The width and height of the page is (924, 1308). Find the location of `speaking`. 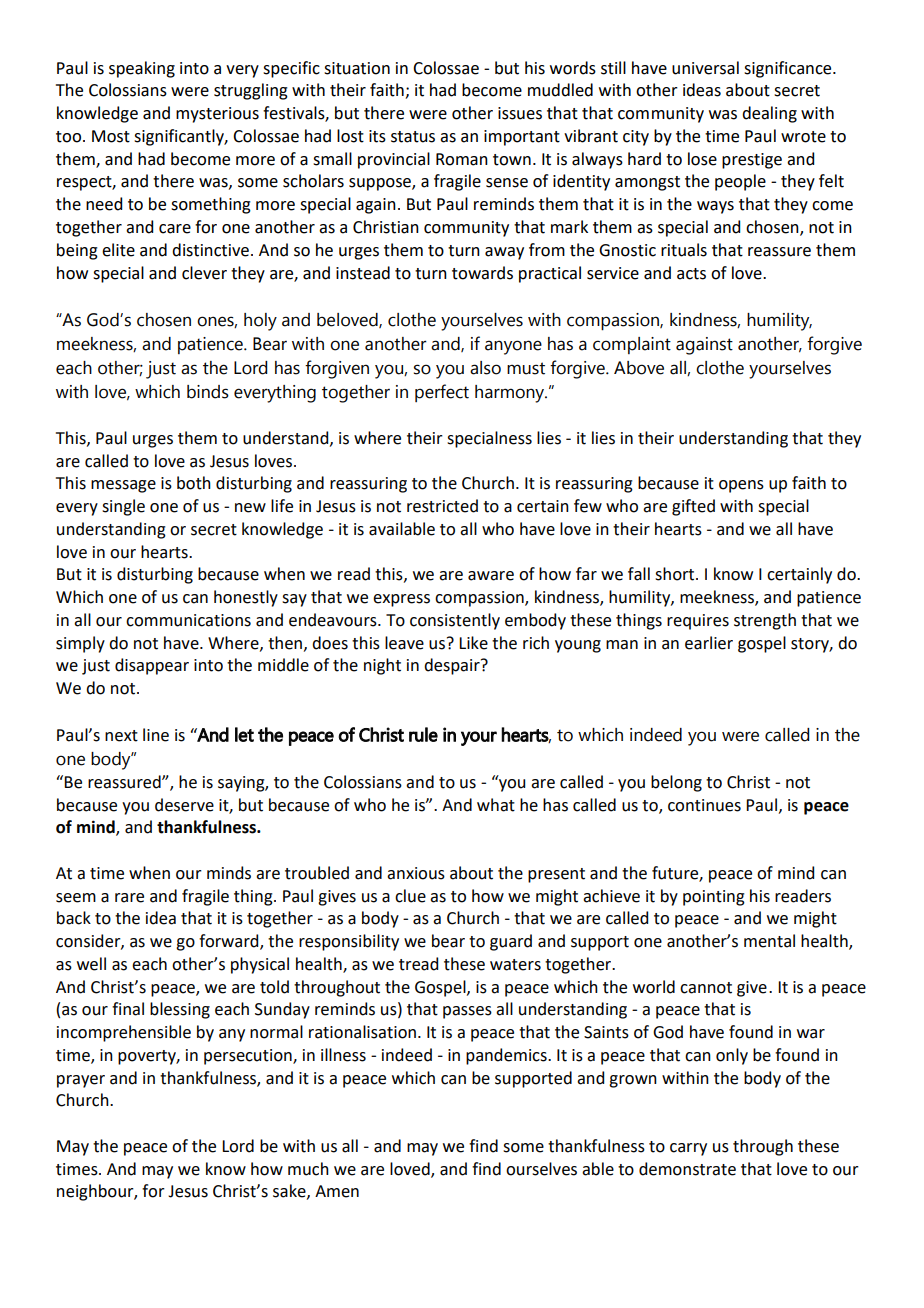

speaking is located at coordinates (142, 69).
